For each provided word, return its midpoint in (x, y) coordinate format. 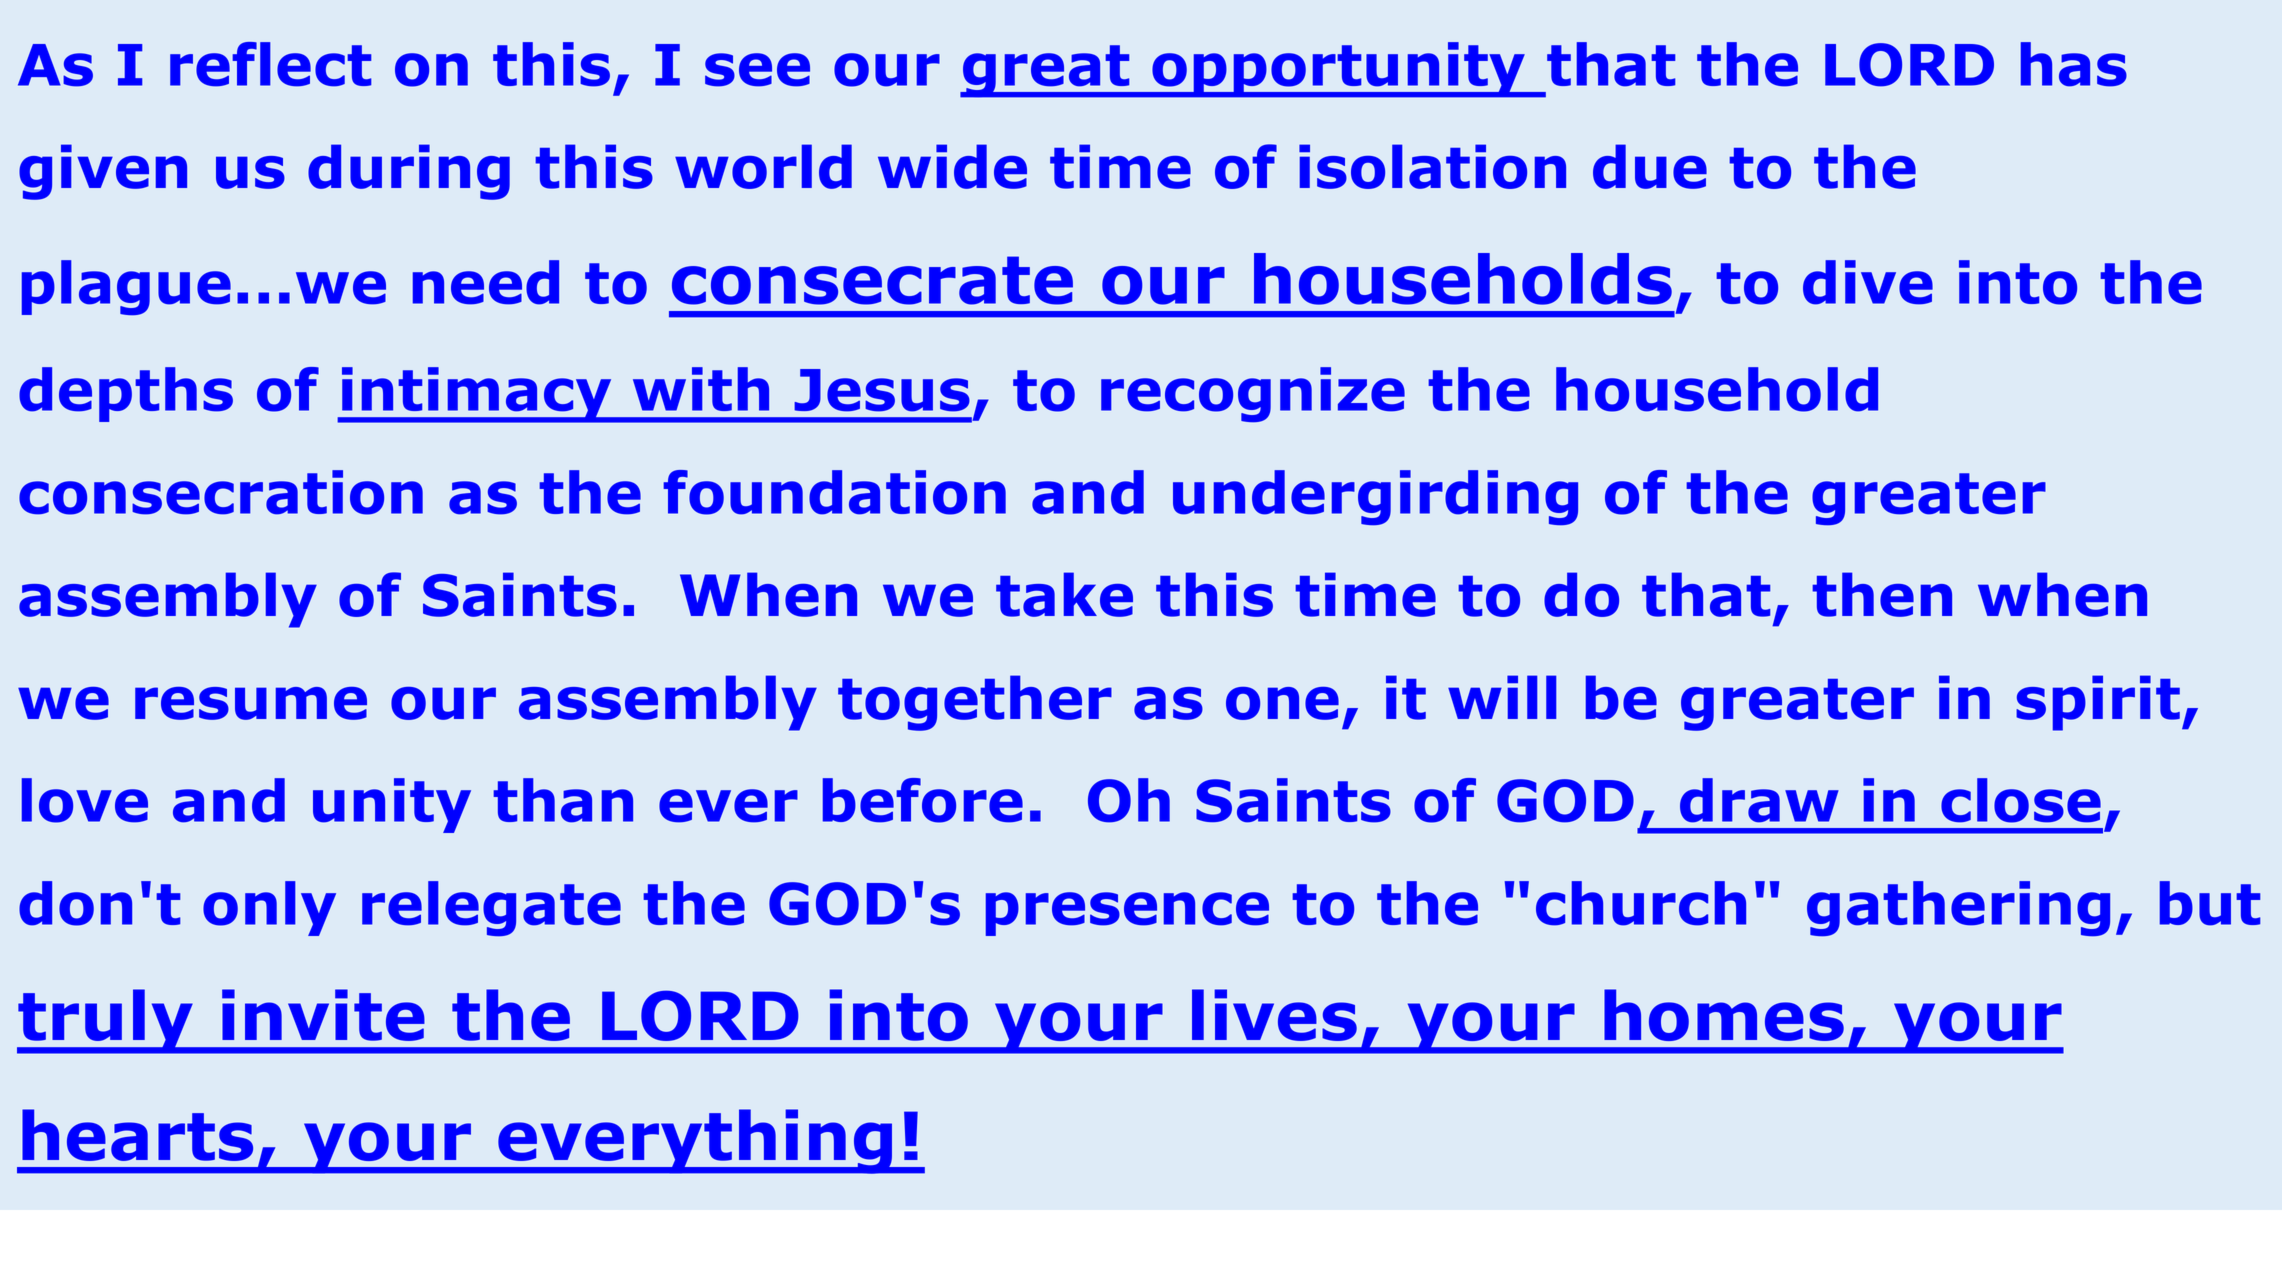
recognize (1253, 394)
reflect (270, 64)
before (923, 800)
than (563, 800)
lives (1274, 1015)
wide (952, 166)
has (2074, 64)
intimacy (477, 395)
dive (1868, 282)
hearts (137, 1135)
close (2021, 800)
